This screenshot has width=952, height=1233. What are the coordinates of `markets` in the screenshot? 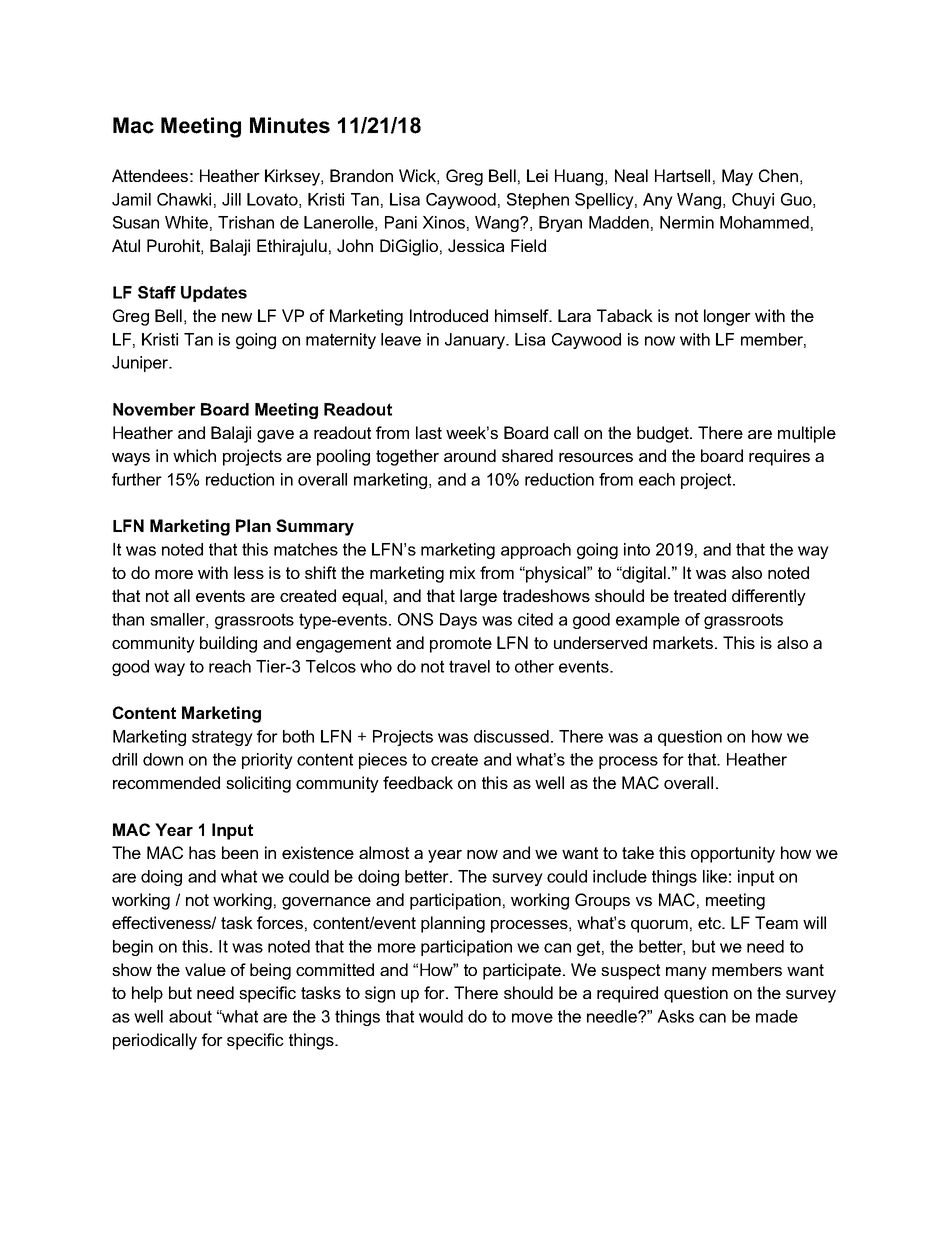 It's located at (683, 642).
